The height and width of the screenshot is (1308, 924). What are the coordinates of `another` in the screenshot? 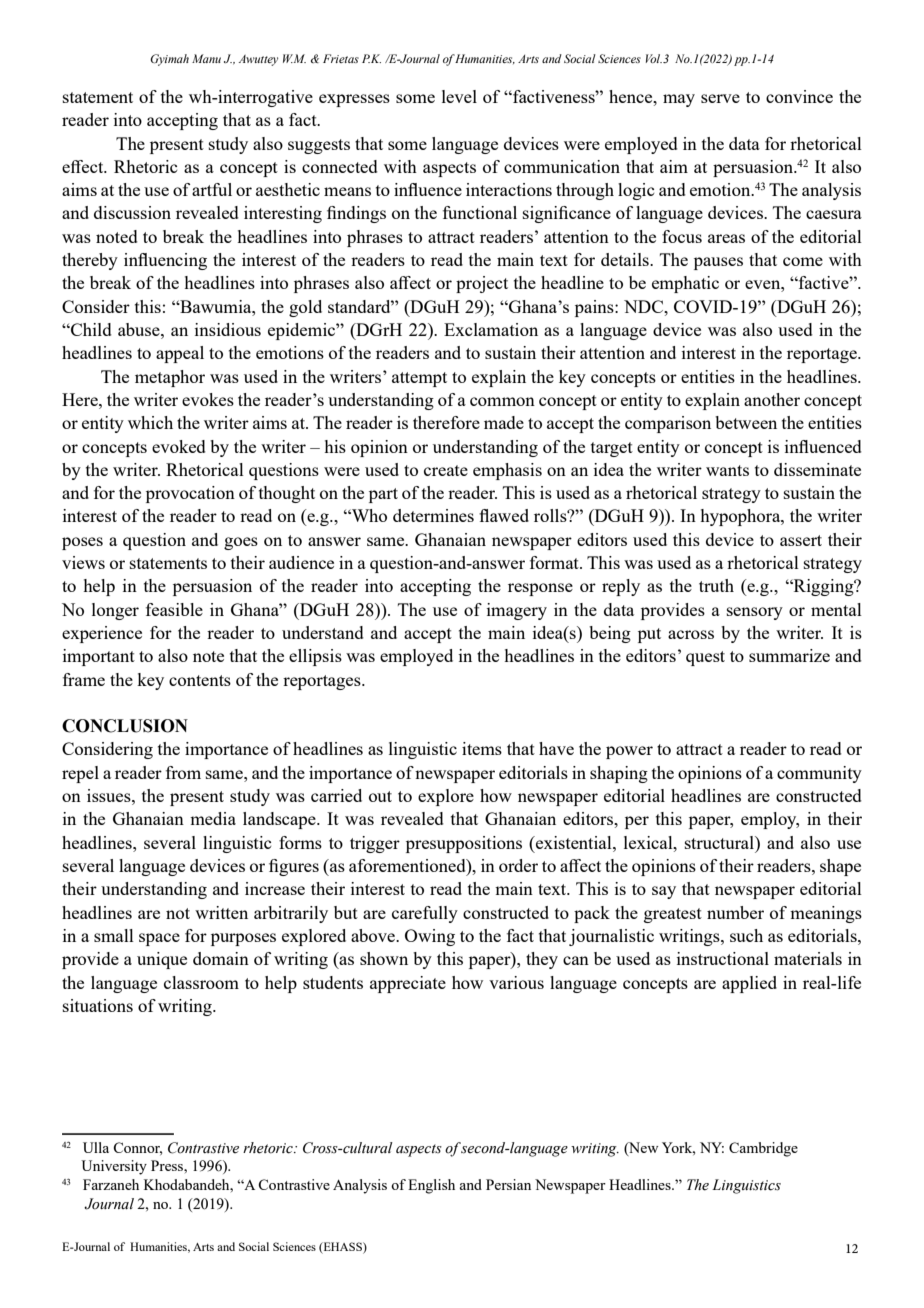 It's located at (772, 399).
